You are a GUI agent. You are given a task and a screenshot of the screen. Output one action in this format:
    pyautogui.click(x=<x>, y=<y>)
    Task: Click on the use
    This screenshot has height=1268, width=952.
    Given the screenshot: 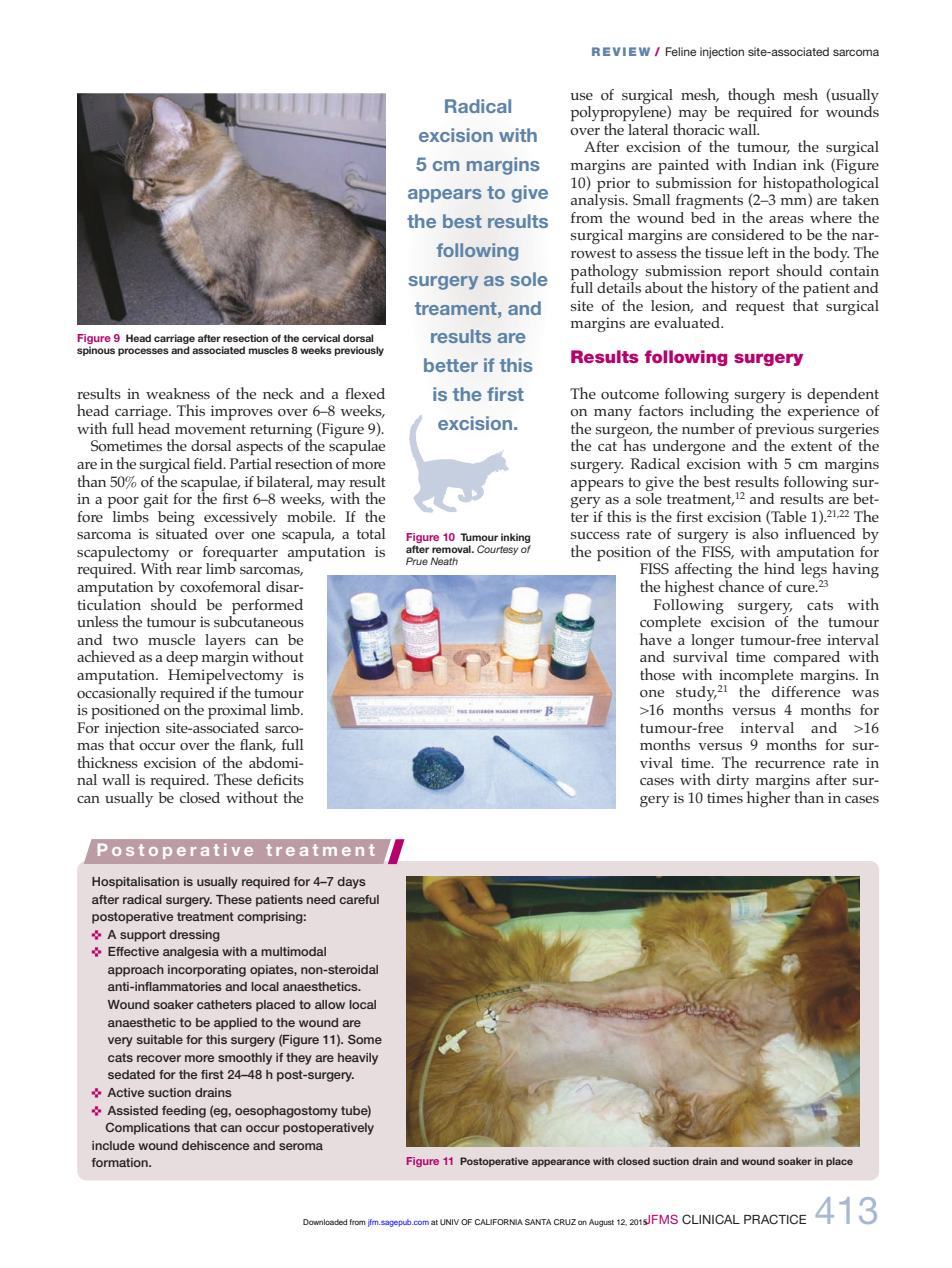 What is the action you would take?
    pyautogui.click(x=581, y=96)
